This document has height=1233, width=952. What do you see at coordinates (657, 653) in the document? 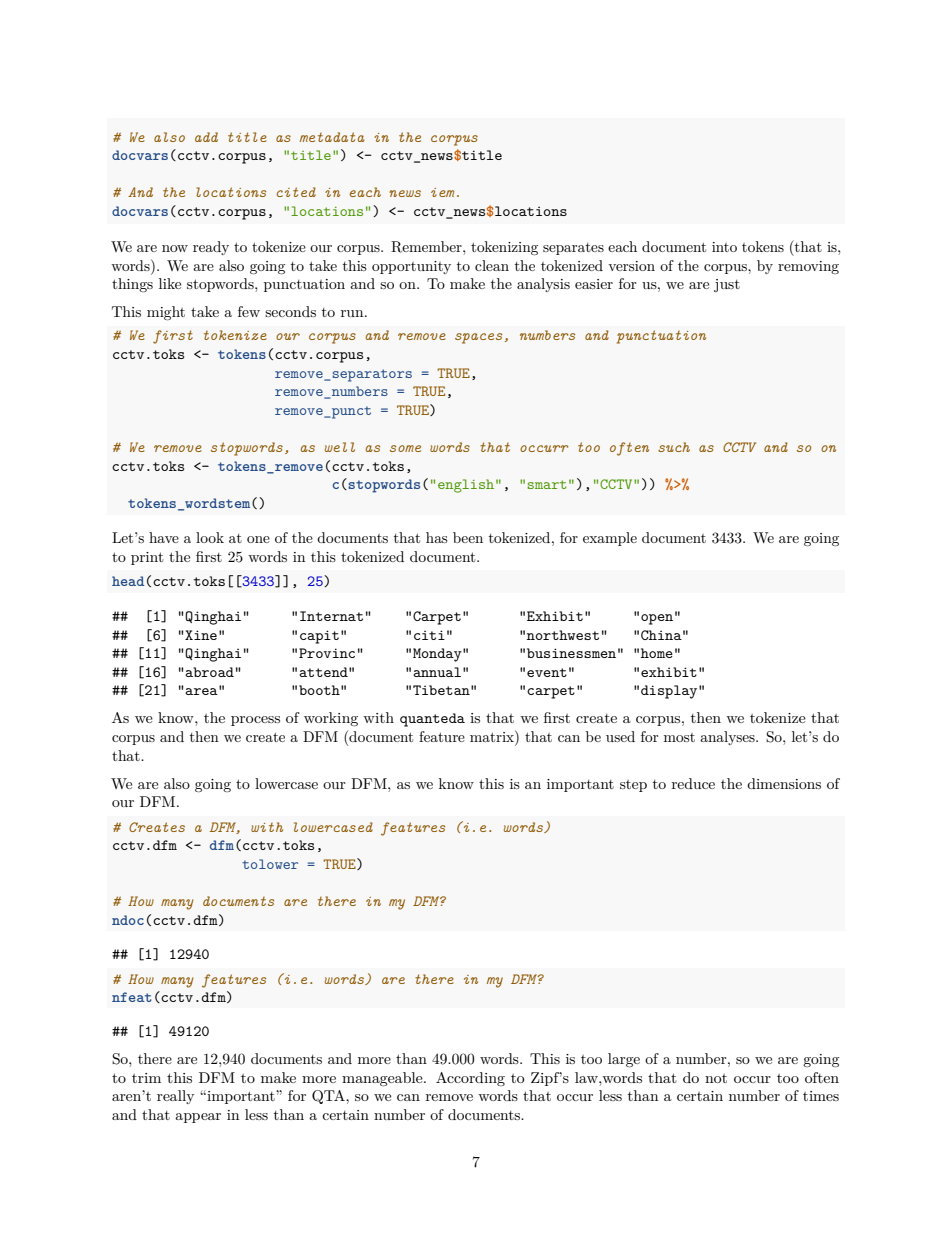
I see `home` at bounding box center [657, 653].
